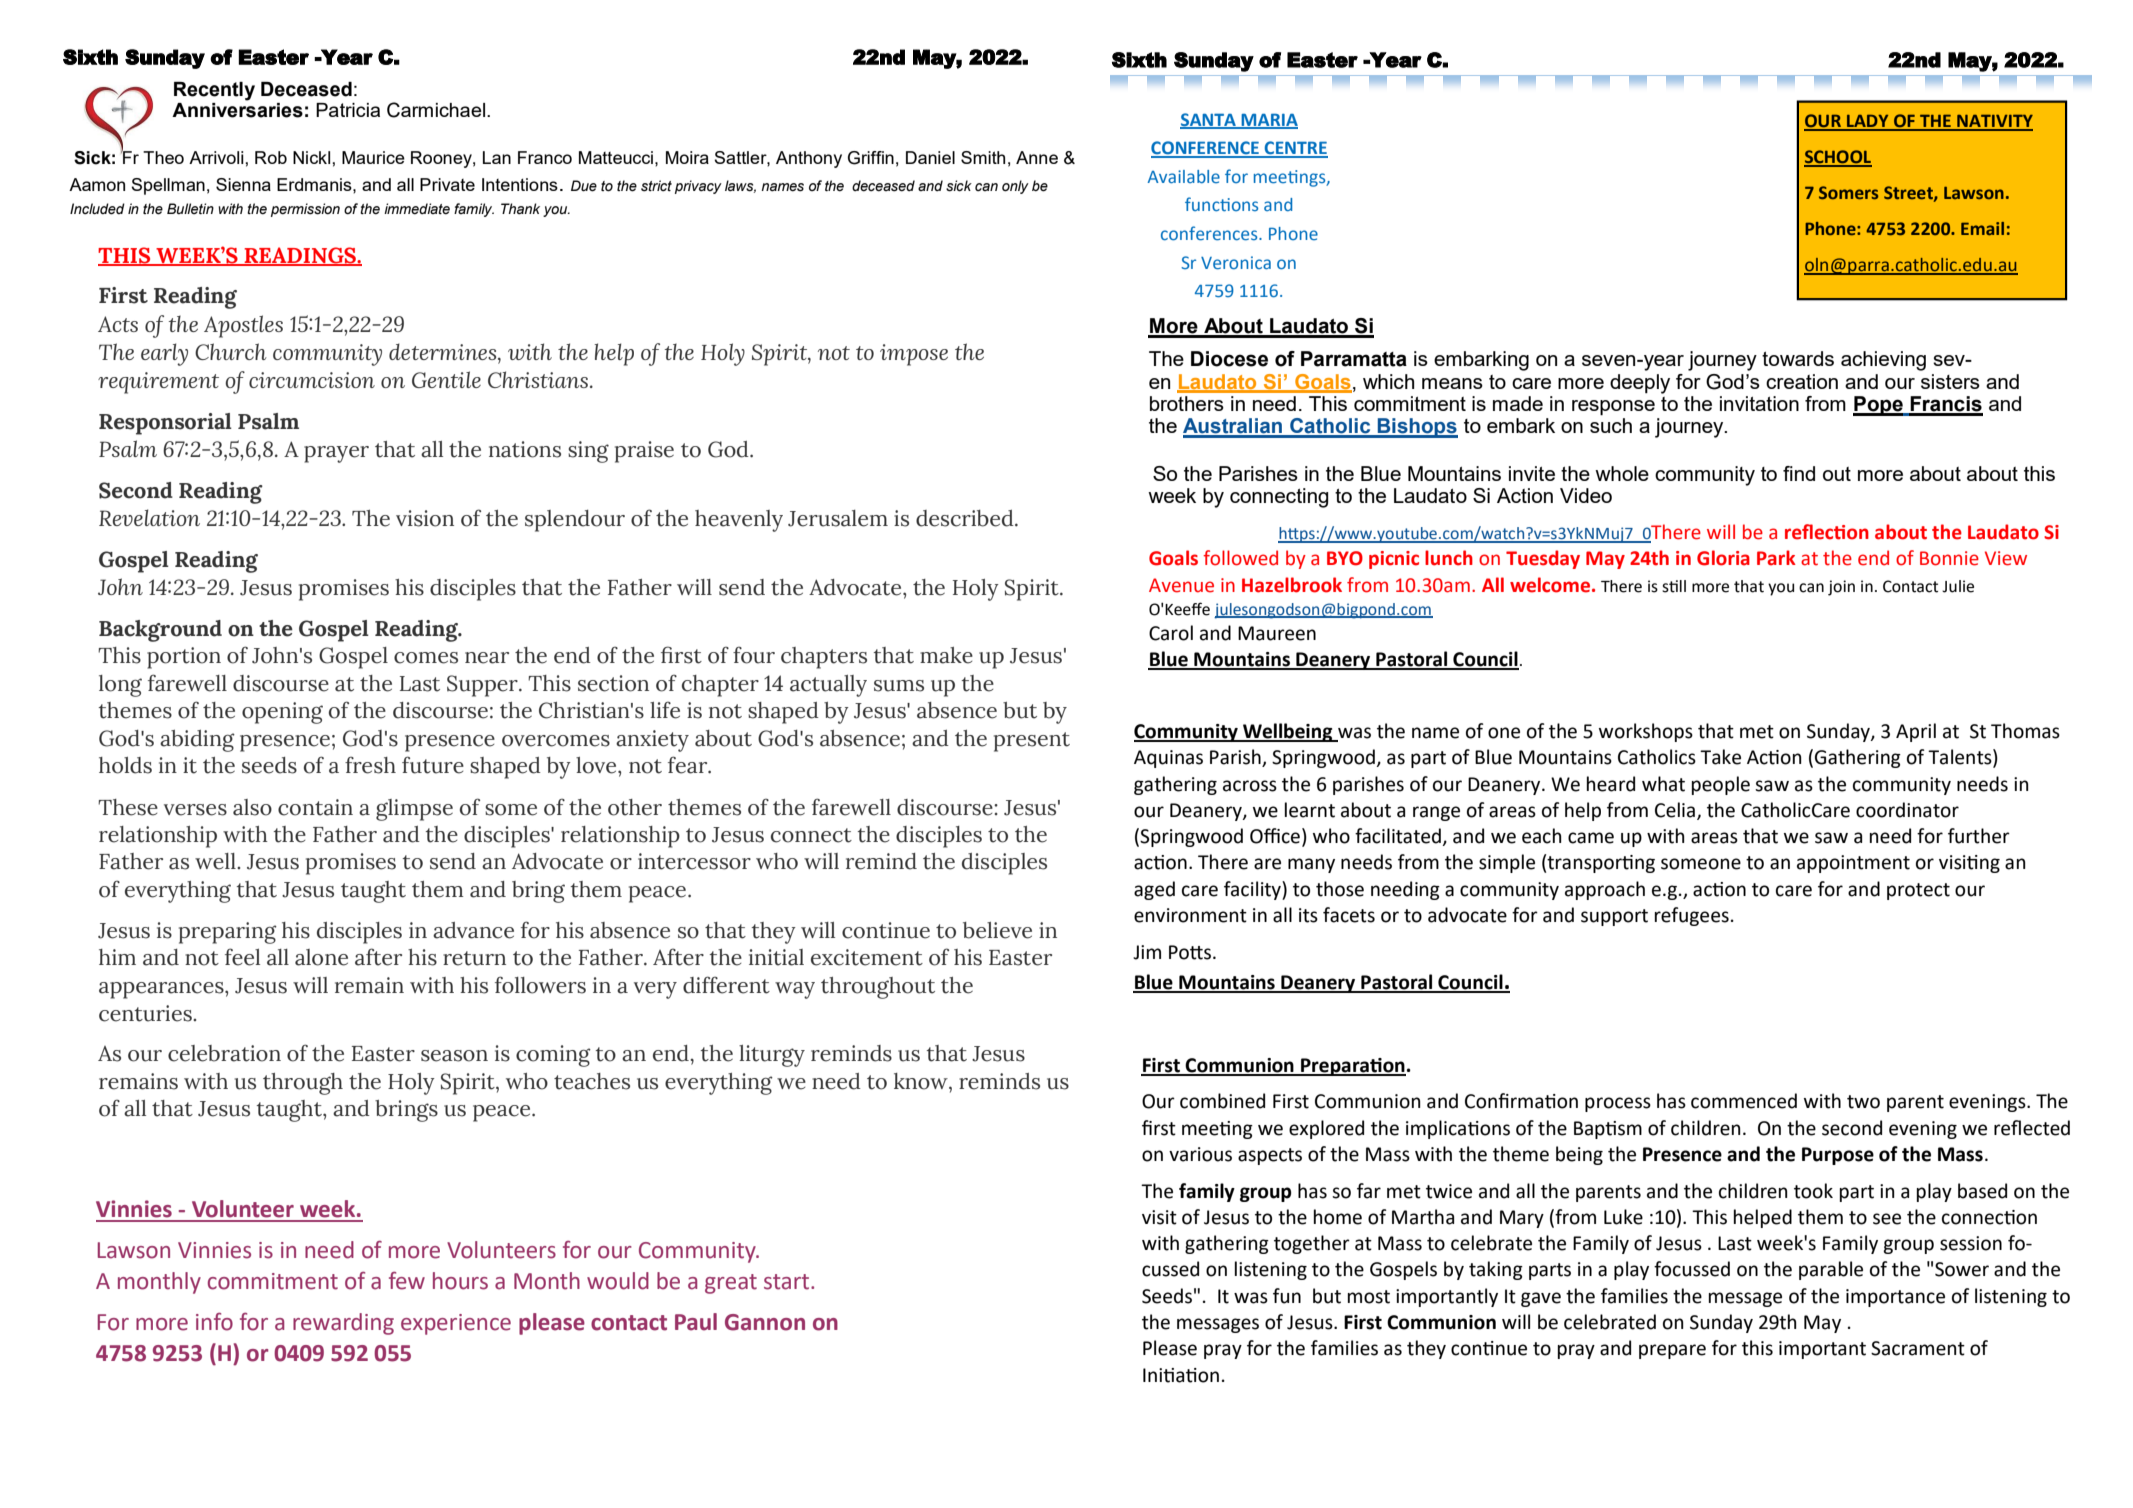  I want to click on circumcision, so click(312, 380).
